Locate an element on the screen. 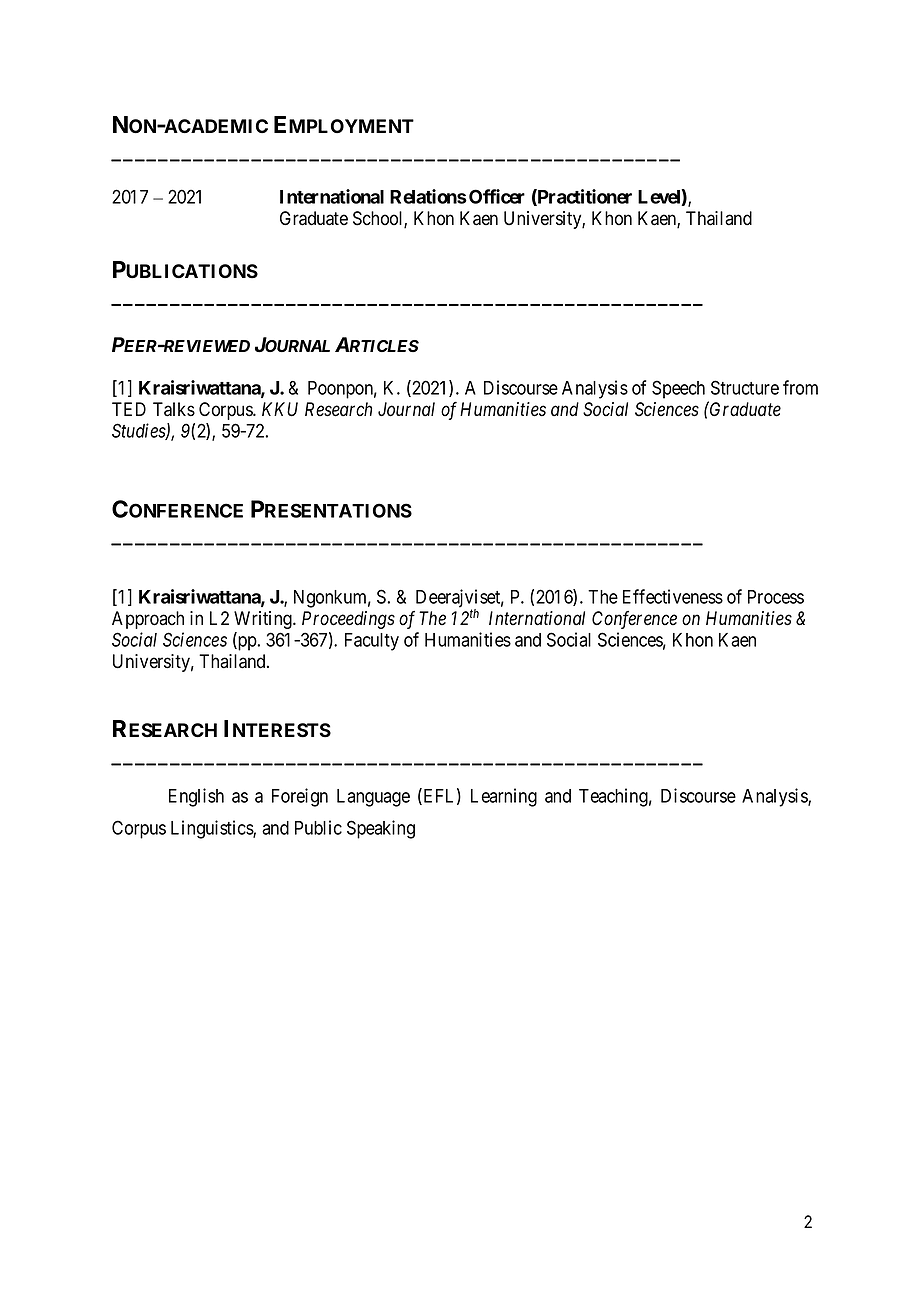  Structure is located at coordinates (745, 387).
